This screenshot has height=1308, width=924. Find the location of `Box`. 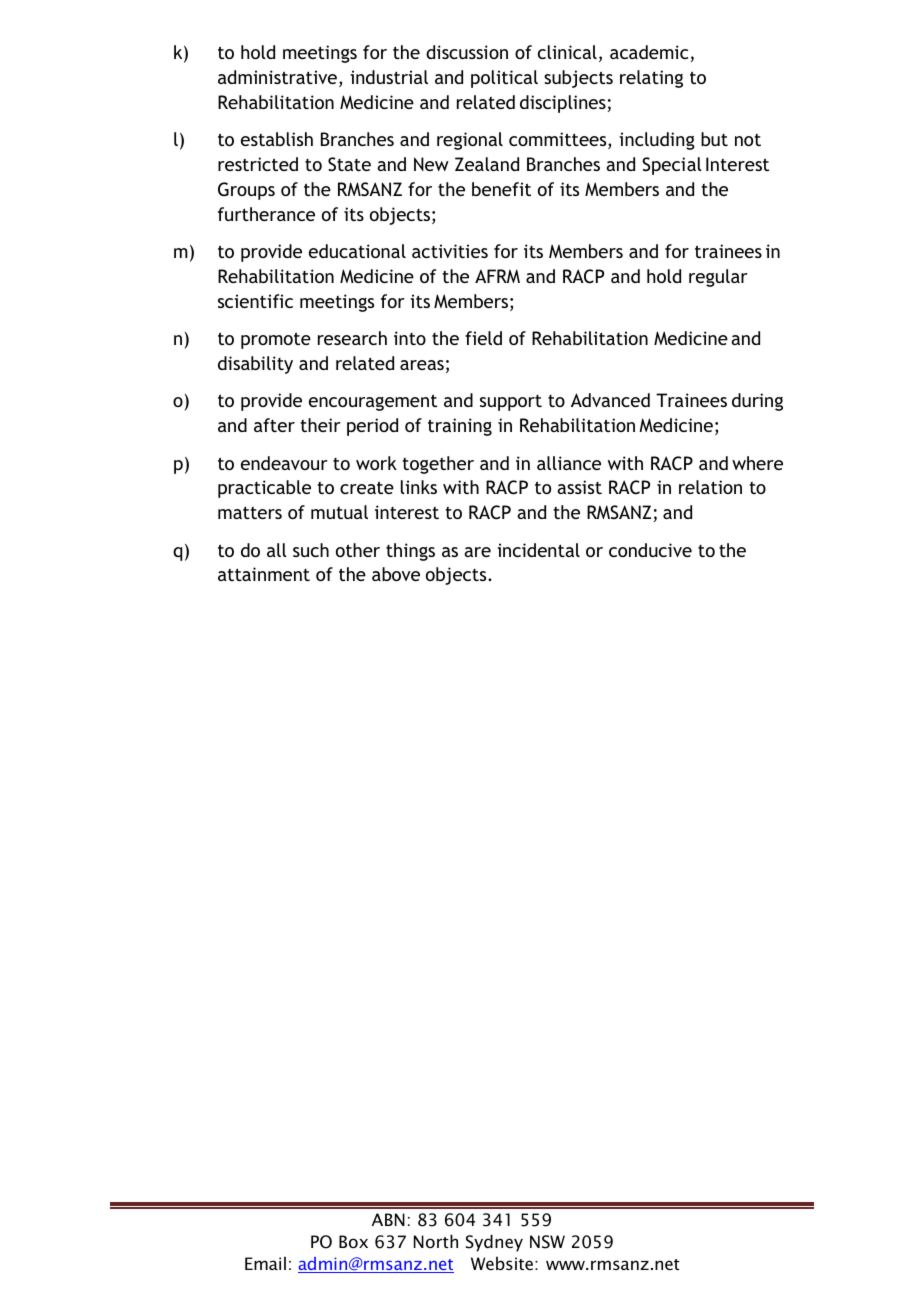

Box is located at coordinates (353, 1241).
